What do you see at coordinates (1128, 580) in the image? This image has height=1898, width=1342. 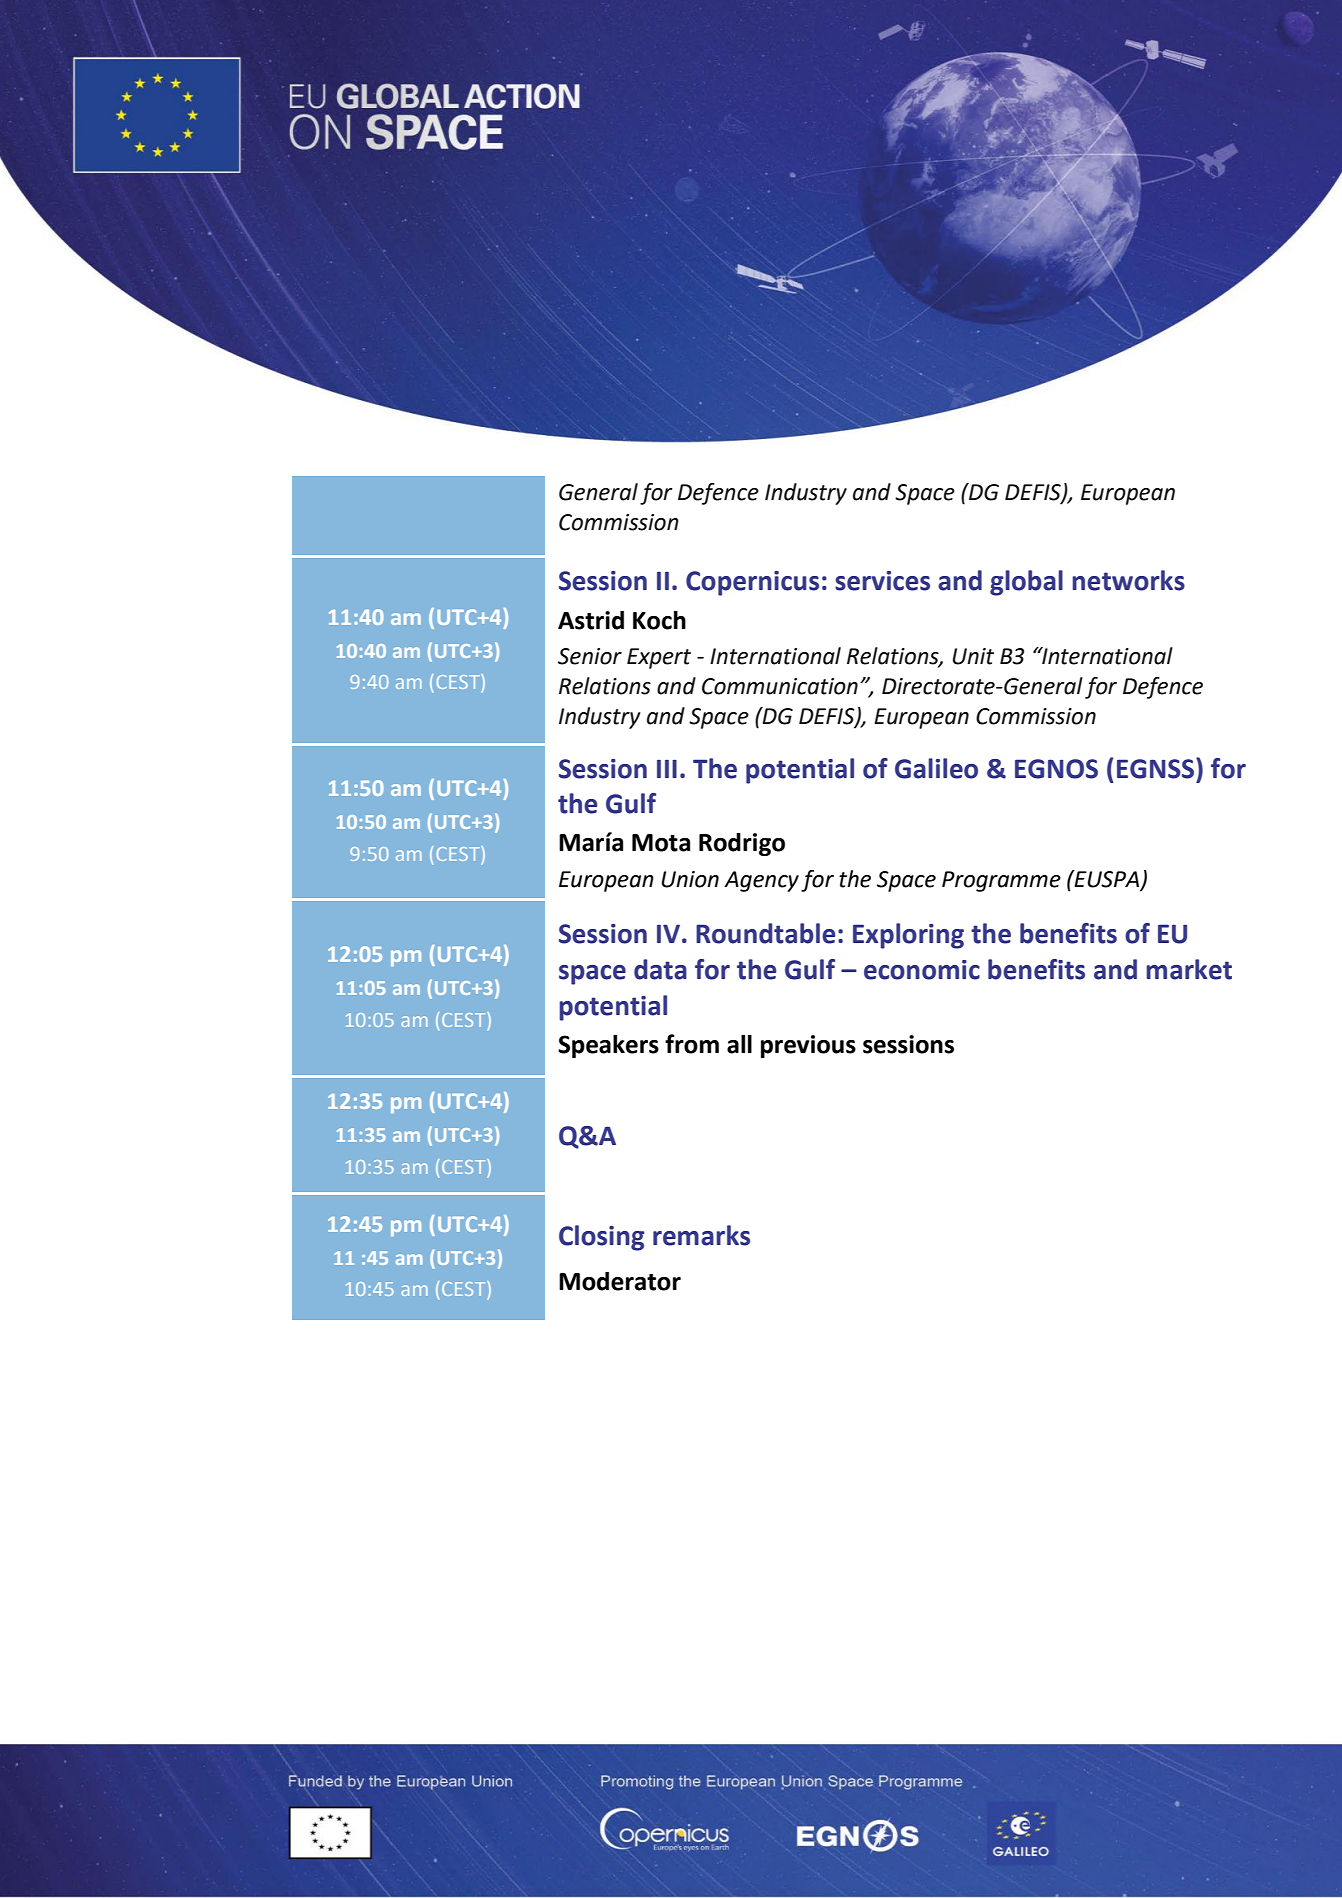 I see `networks` at bounding box center [1128, 580].
